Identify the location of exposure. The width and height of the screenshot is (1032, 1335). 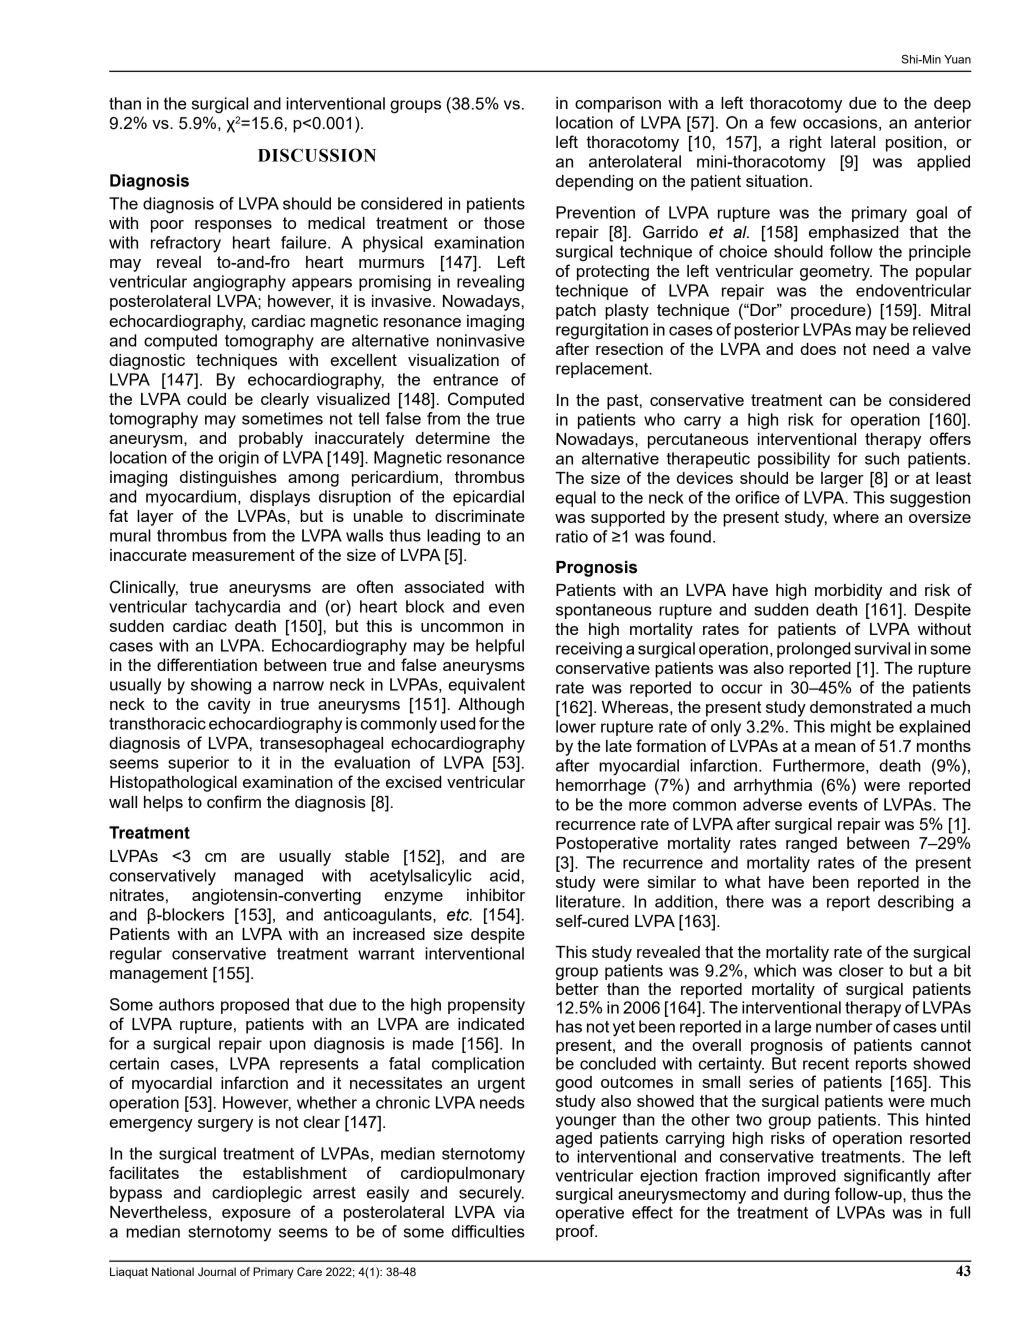
(256, 1215).
